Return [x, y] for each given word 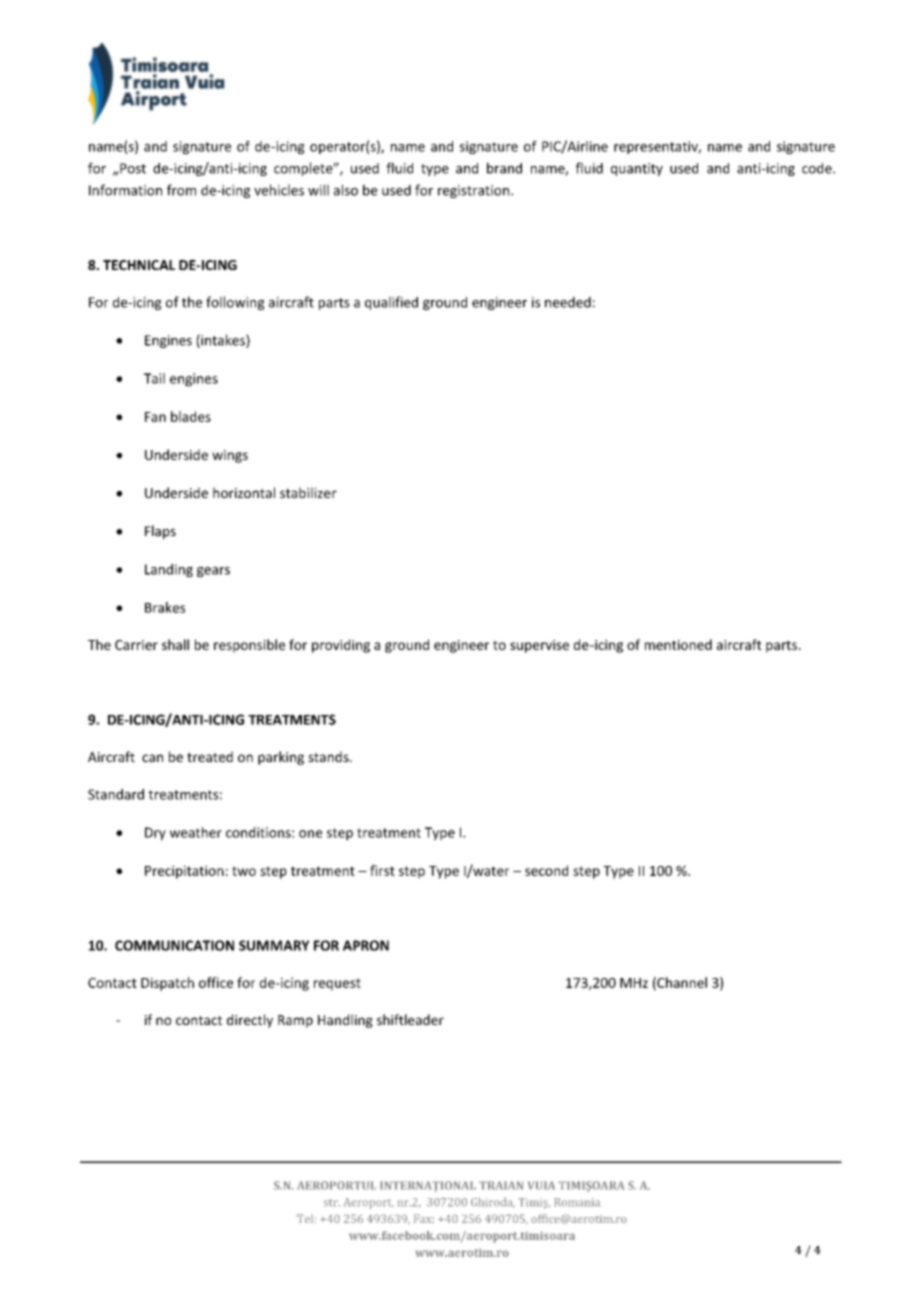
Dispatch [167, 984]
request [337, 984]
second [546, 870]
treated [210, 756]
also [346, 190]
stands [329, 756]
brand [504, 168]
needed [568, 302]
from [181, 190]
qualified [391, 303]
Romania [577, 1202]
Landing [169, 570]
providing [341, 646]
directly [250, 1021]
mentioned [678, 644]
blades [191, 416]
